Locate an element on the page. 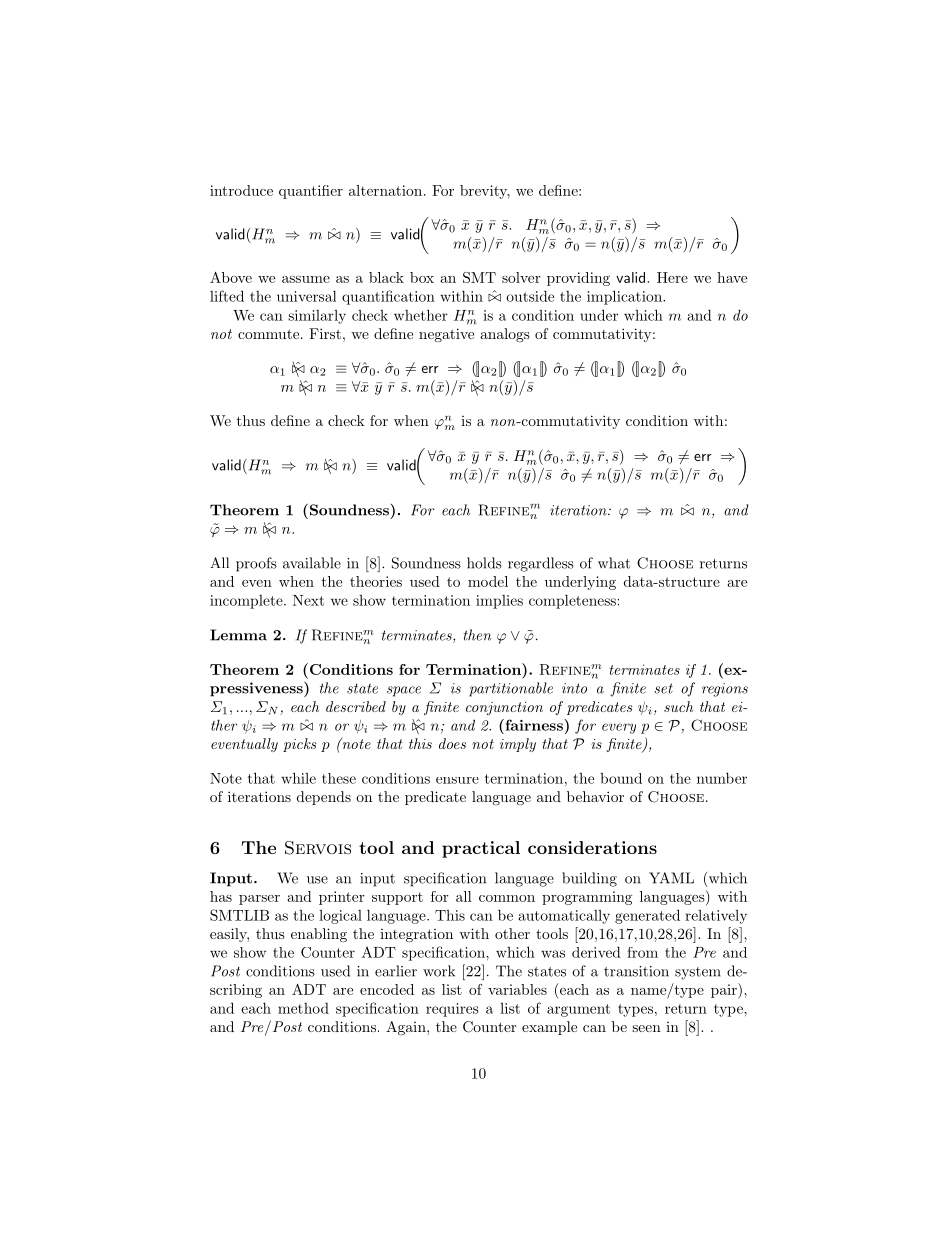 The width and height of the image is (952, 1233). what is located at coordinates (614, 563).
